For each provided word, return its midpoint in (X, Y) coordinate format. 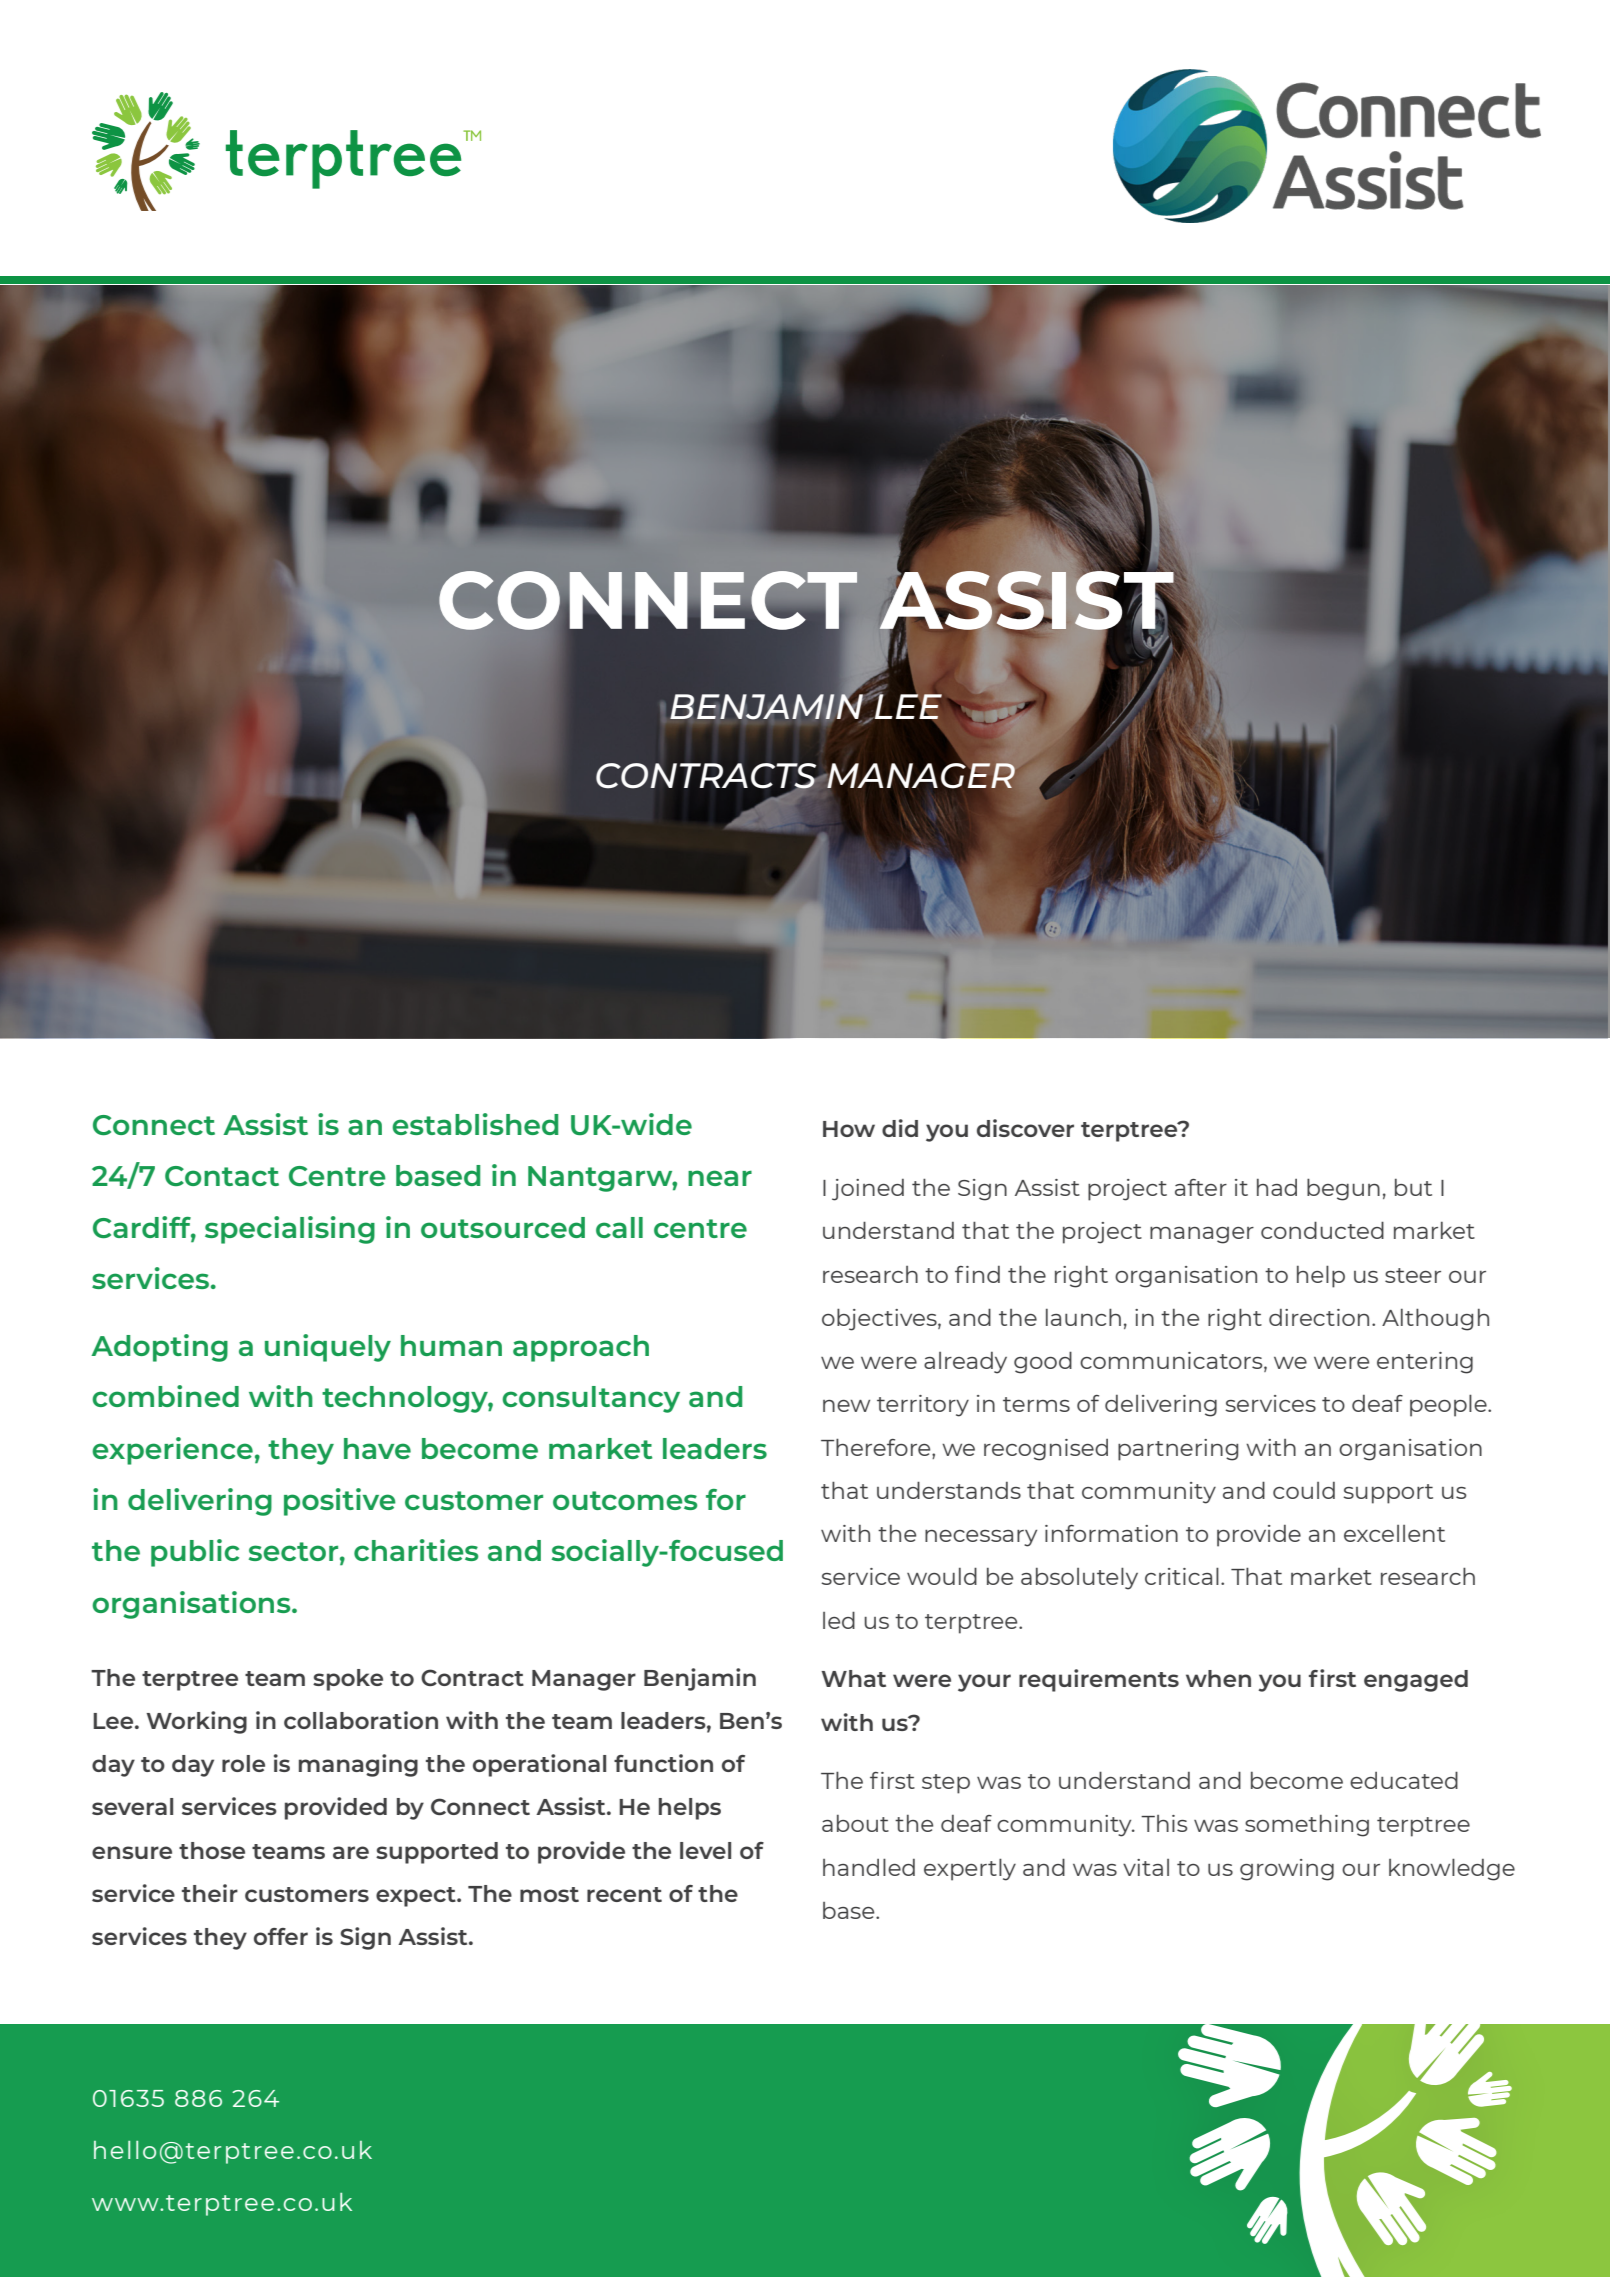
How (849, 1129)
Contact (222, 1176)
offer (281, 1936)
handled (869, 1867)
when (1218, 1678)
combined (165, 1396)
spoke (348, 1680)
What (853, 1678)
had (1277, 1187)
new (846, 1406)
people (1449, 1405)
